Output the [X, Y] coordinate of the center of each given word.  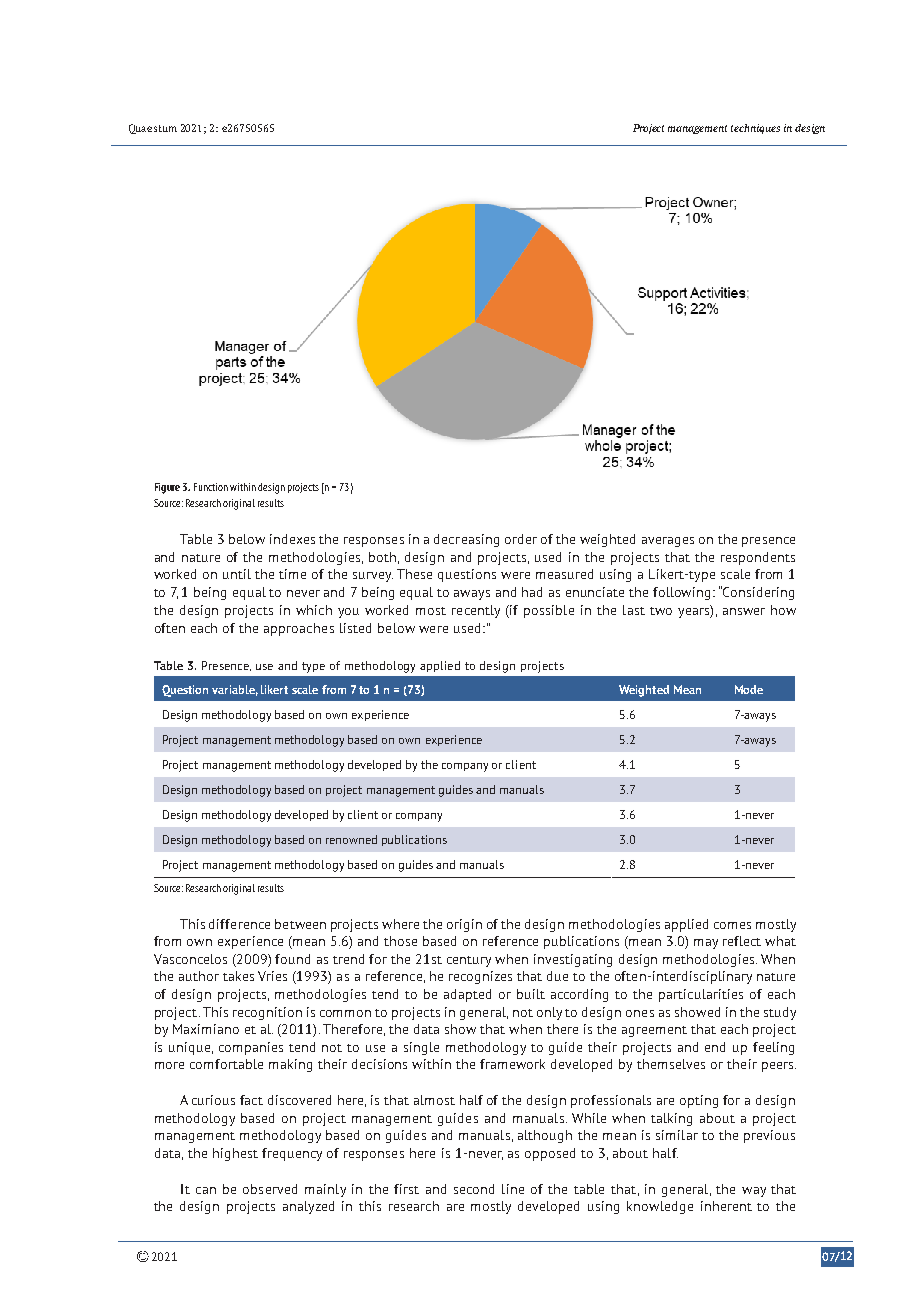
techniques [755, 129]
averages [668, 542]
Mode [749, 689]
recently [476, 611]
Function [211, 487]
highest [235, 1154]
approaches [299, 629]
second [474, 1189]
